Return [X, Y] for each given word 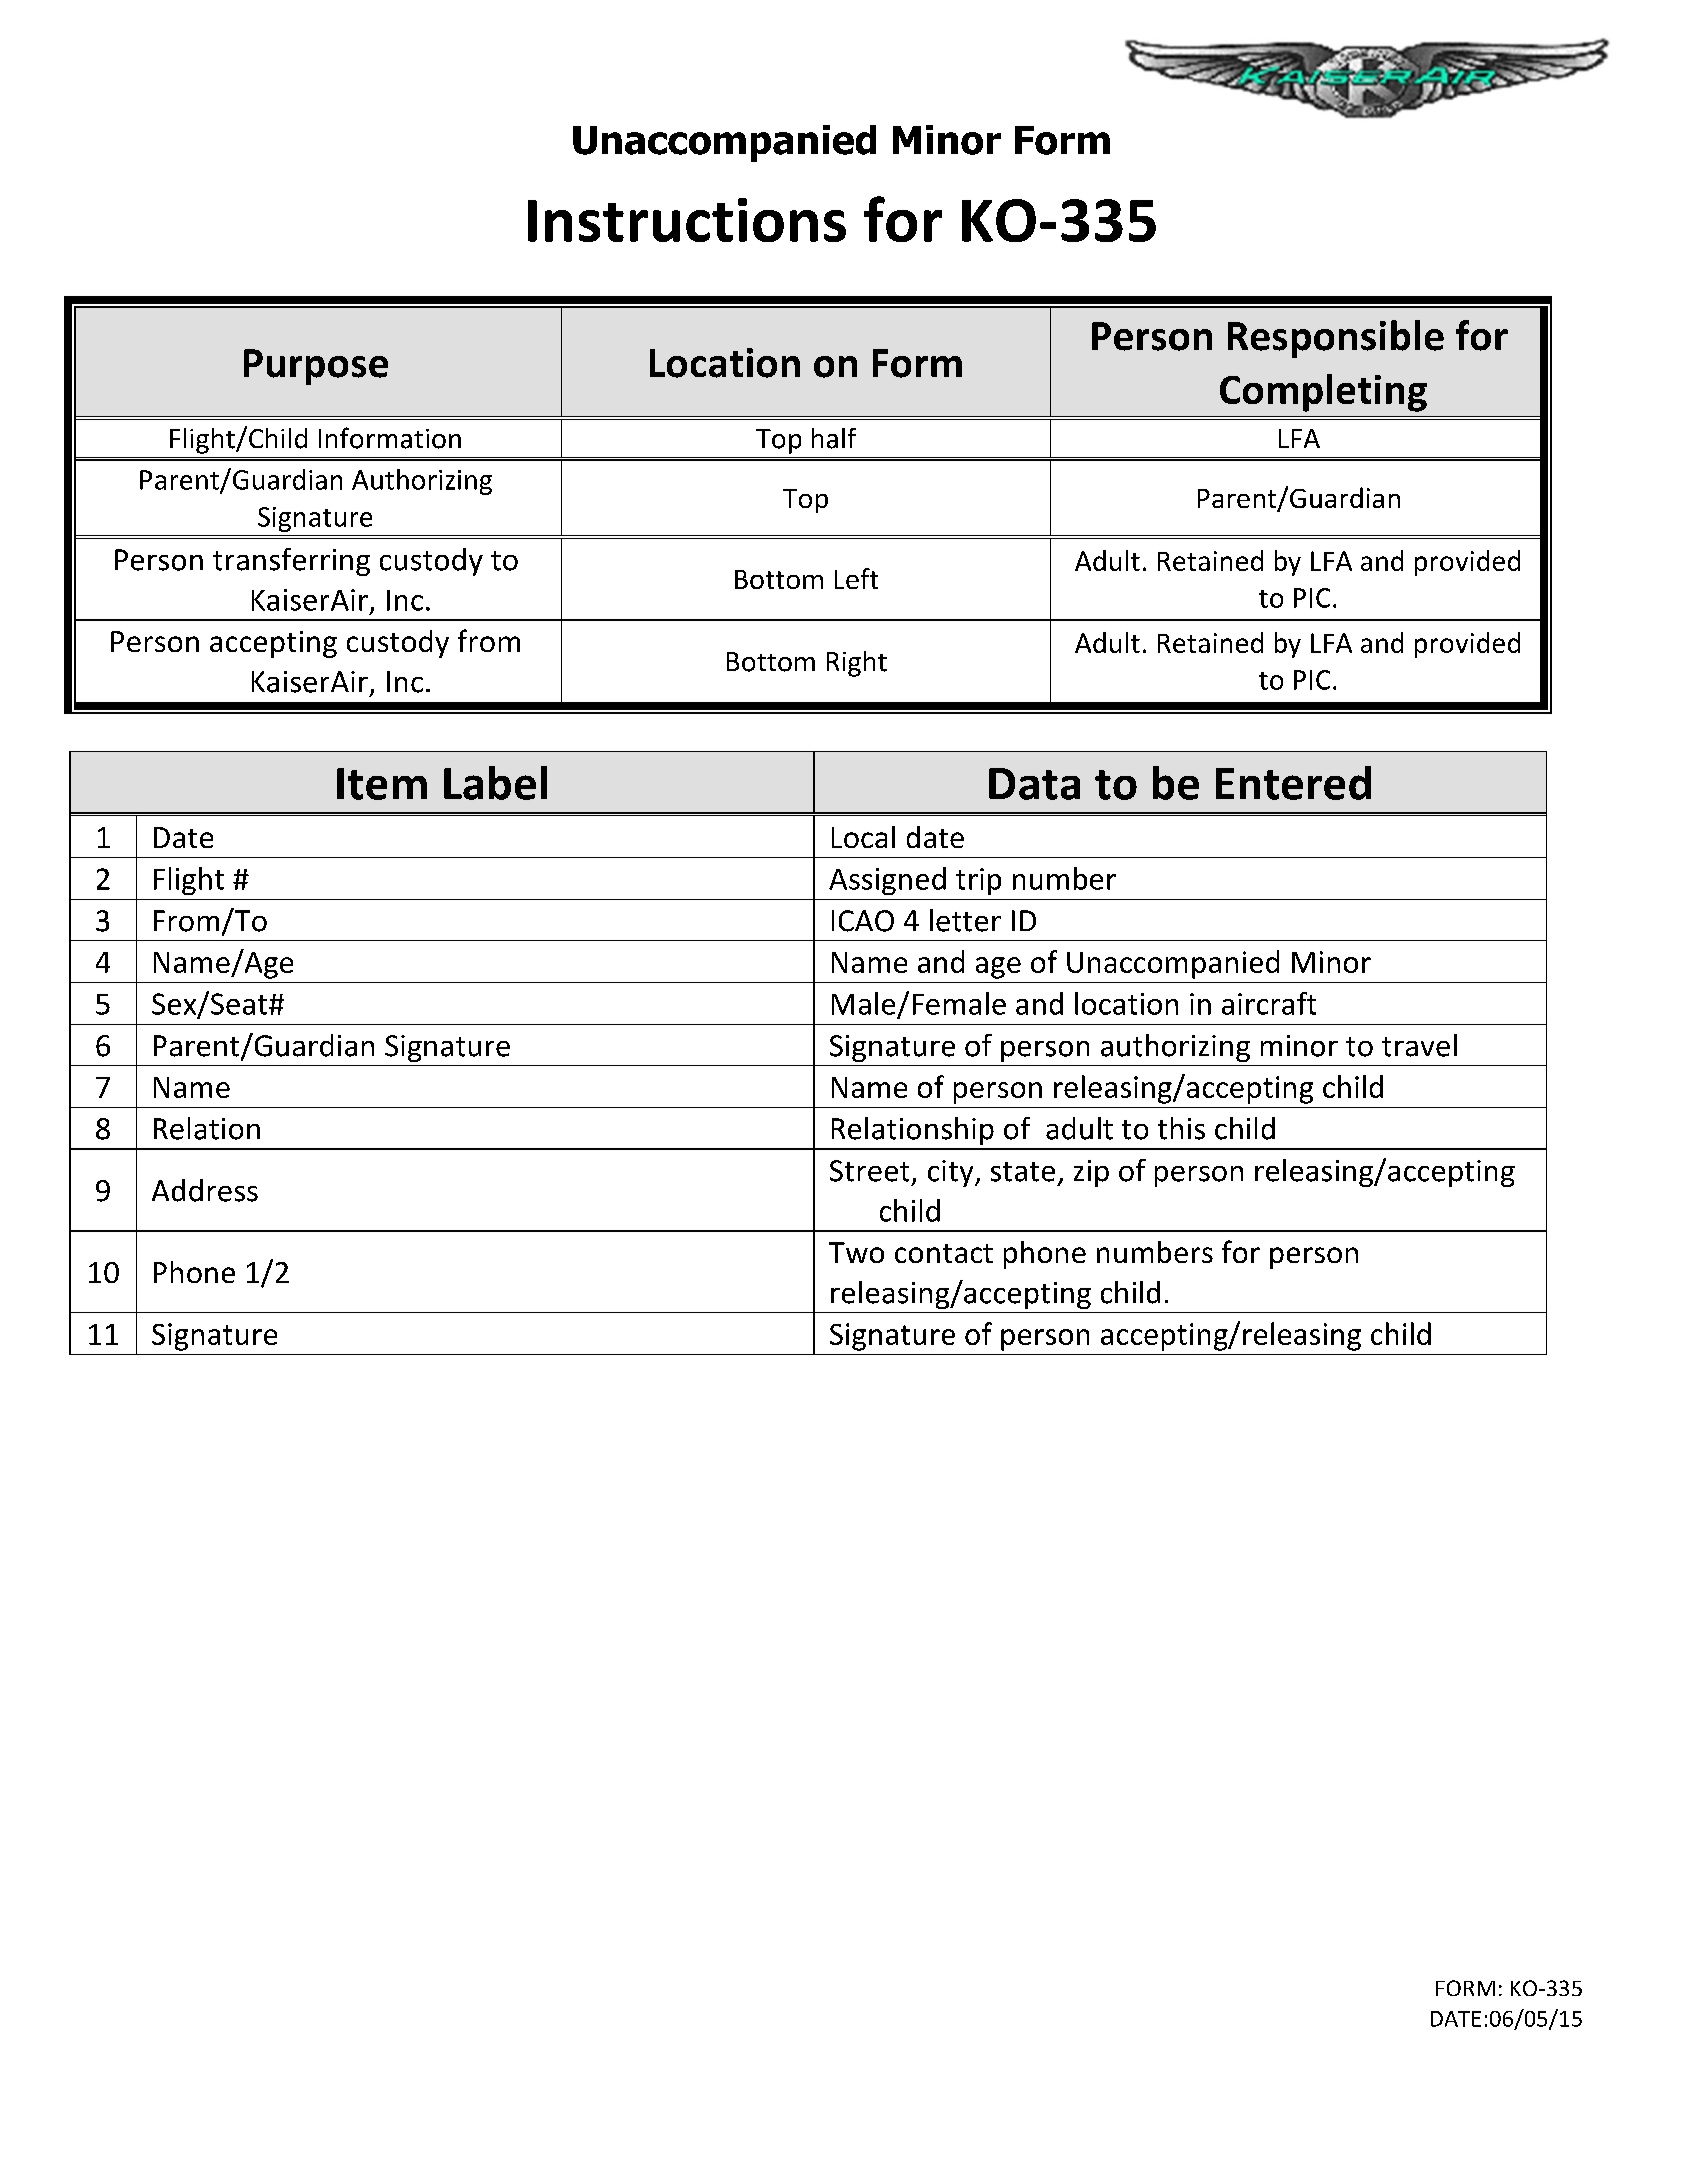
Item [382, 784]
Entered [1293, 783]
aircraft [1269, 1003]
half [834, 438]
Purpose [316, 367]
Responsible [1336, 339]
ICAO [863, 921]
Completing [1323, 393]
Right [857, 664]
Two [856, 1252]
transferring [291, 562]
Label [495, 783]
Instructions [687, 220]
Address [205, 1190]
